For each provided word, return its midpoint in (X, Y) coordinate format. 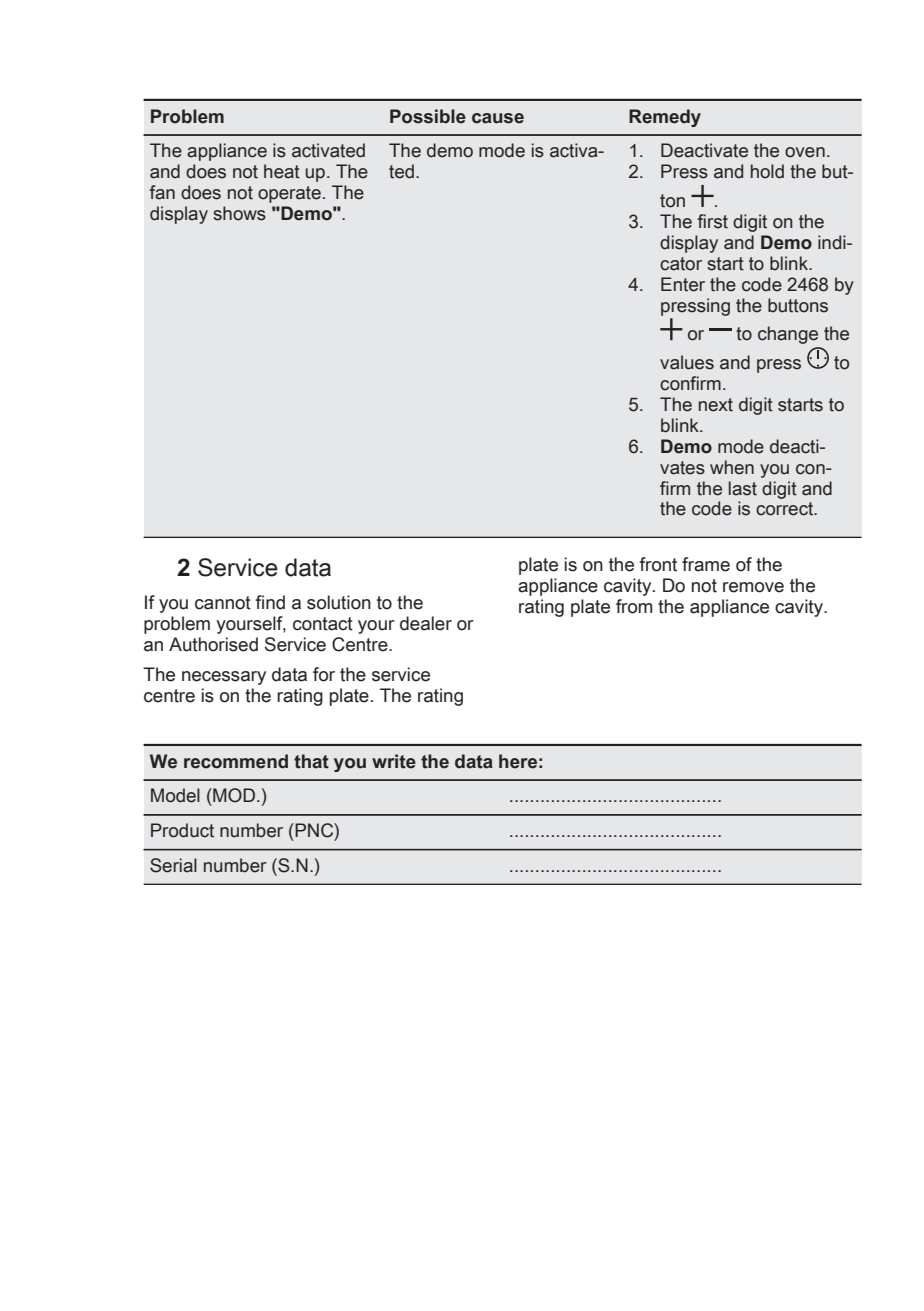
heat (282, 171)
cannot (223, 603)
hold (767, 171)
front (658, 564)
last (743, 488)
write (394, 761)
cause (498, 118)
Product (182, 830)
